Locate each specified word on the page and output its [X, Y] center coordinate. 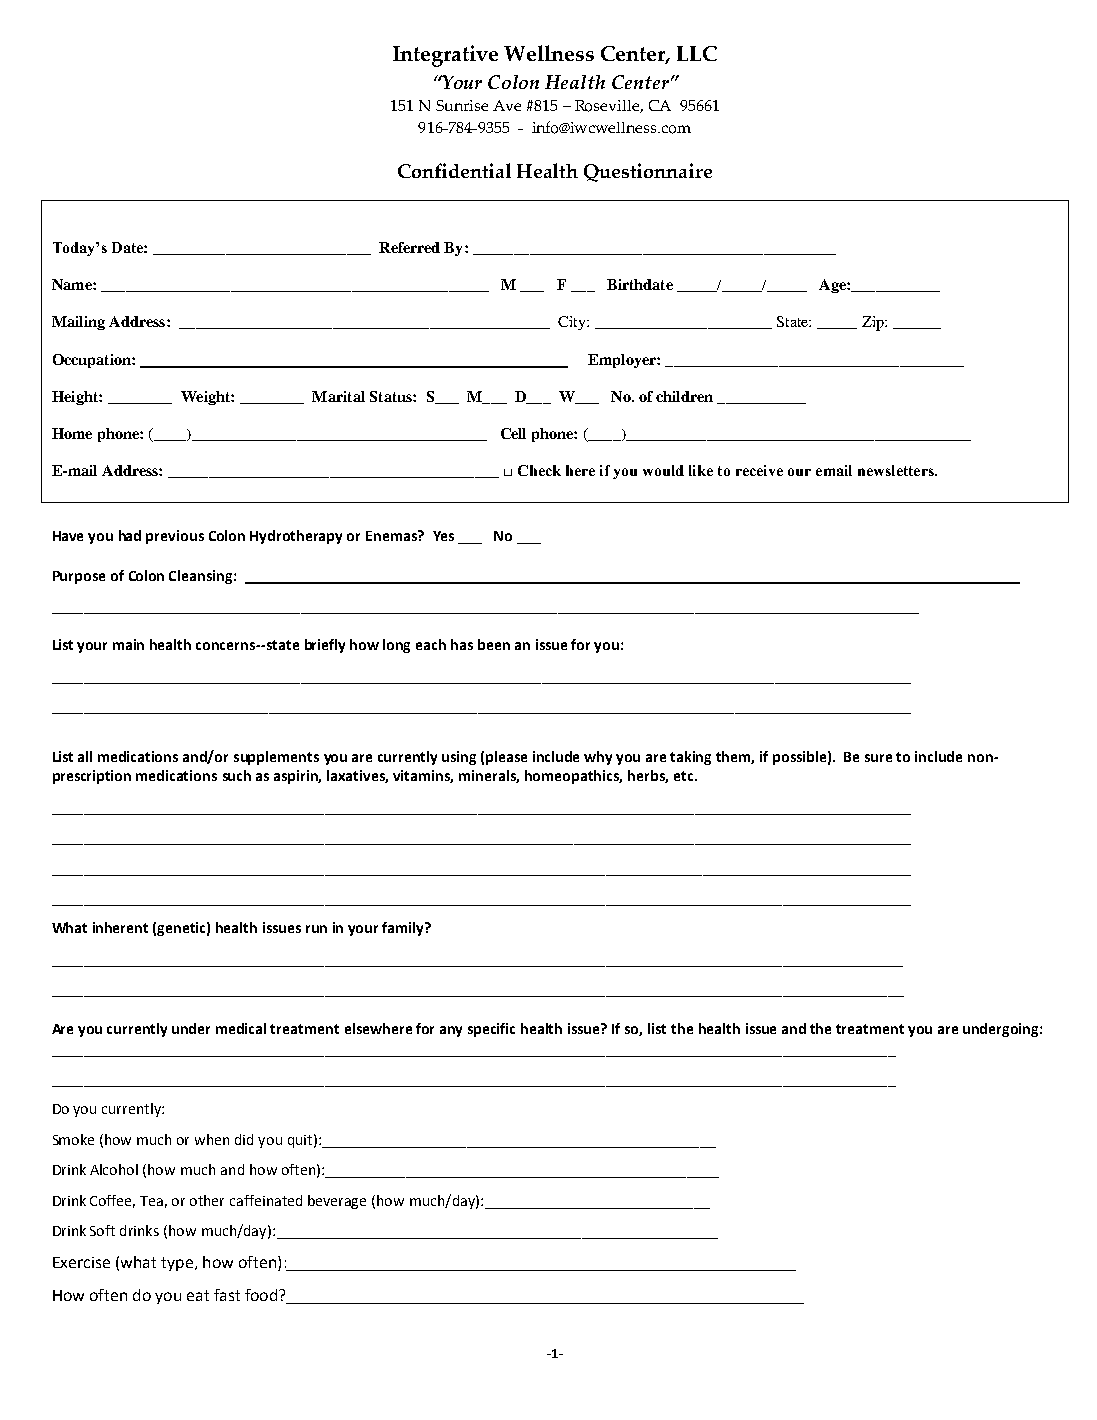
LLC [697, 53]
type [177, 1264]
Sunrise [462, 105]
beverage [337, 1202]
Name [73, 284]
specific [491, 1030]
